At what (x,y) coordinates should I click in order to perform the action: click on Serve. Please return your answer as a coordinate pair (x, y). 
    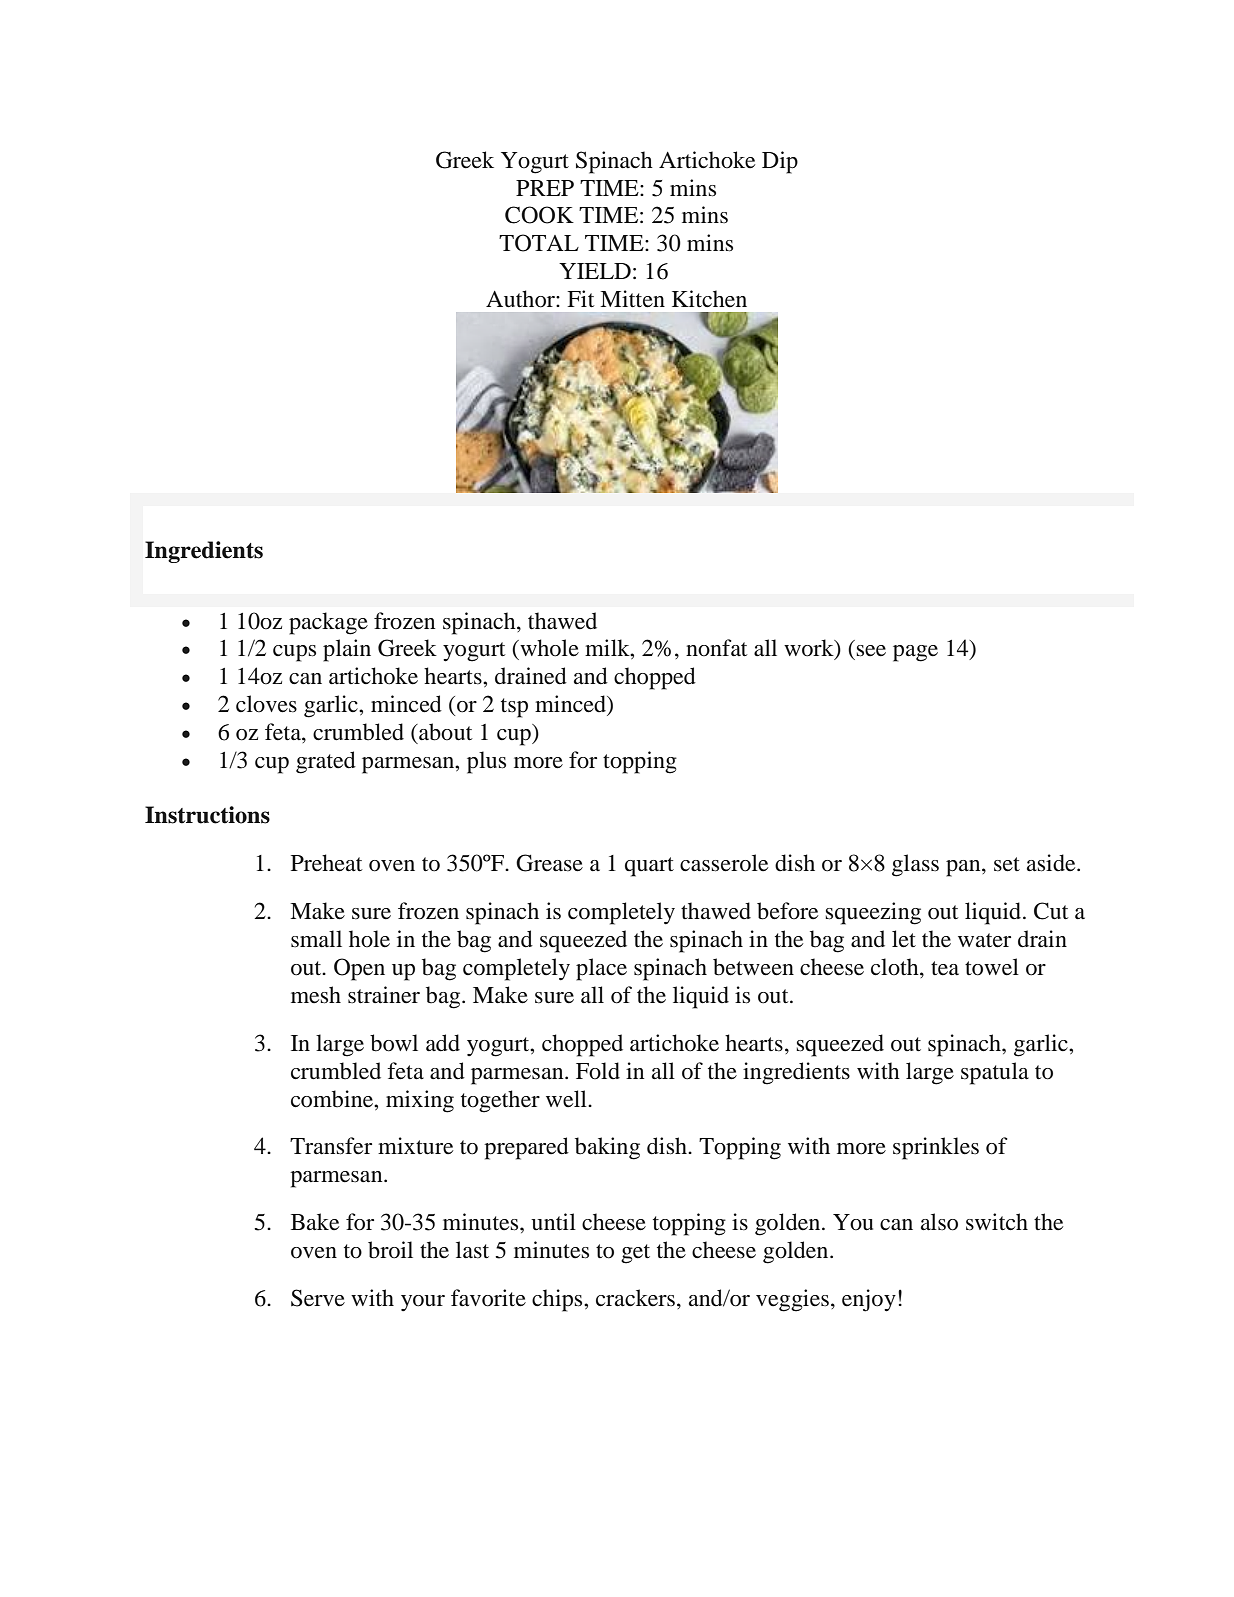
    Looking at the image, I should click on (318, 1298).
